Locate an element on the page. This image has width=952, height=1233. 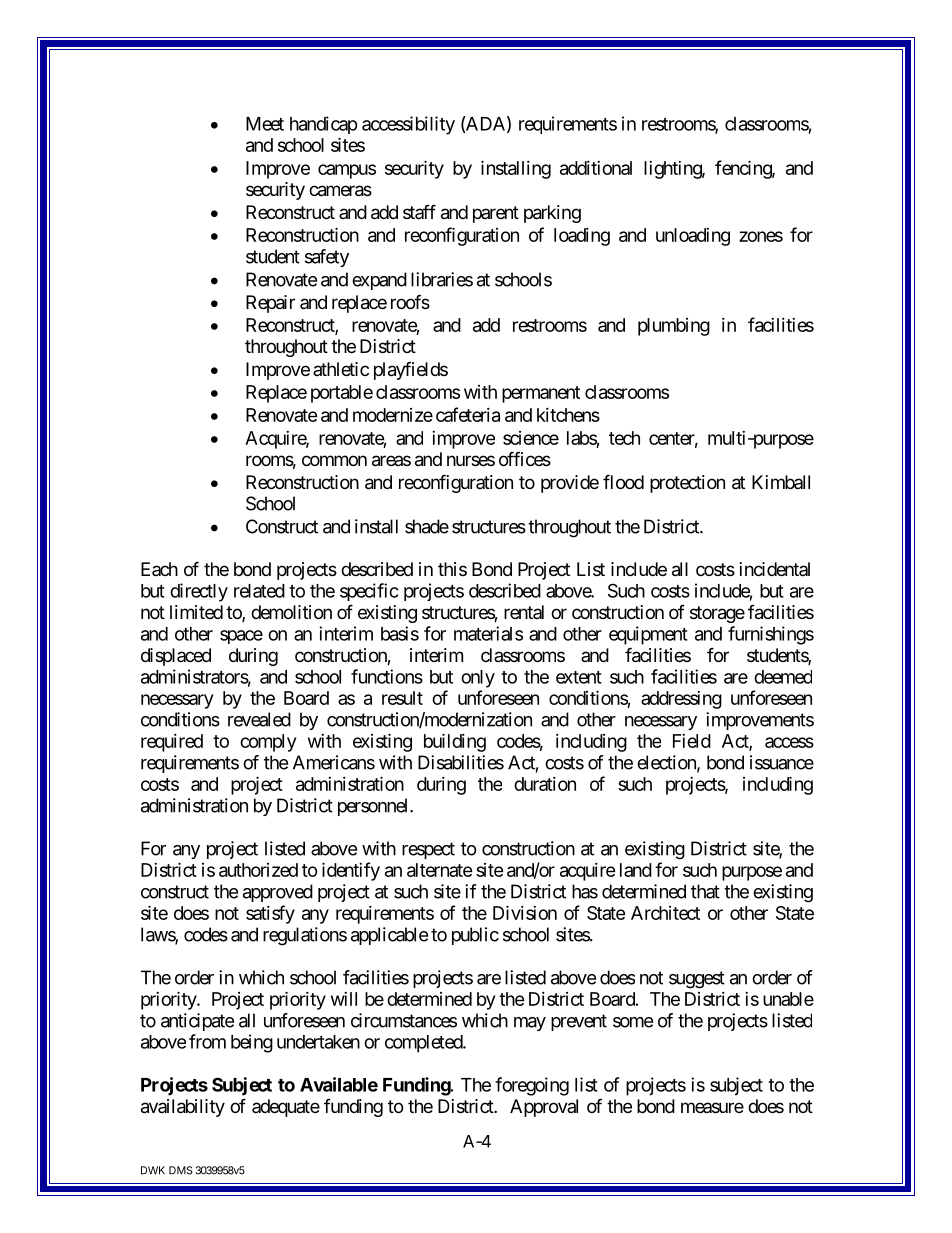
comply is located at coordinates (268, 743).
